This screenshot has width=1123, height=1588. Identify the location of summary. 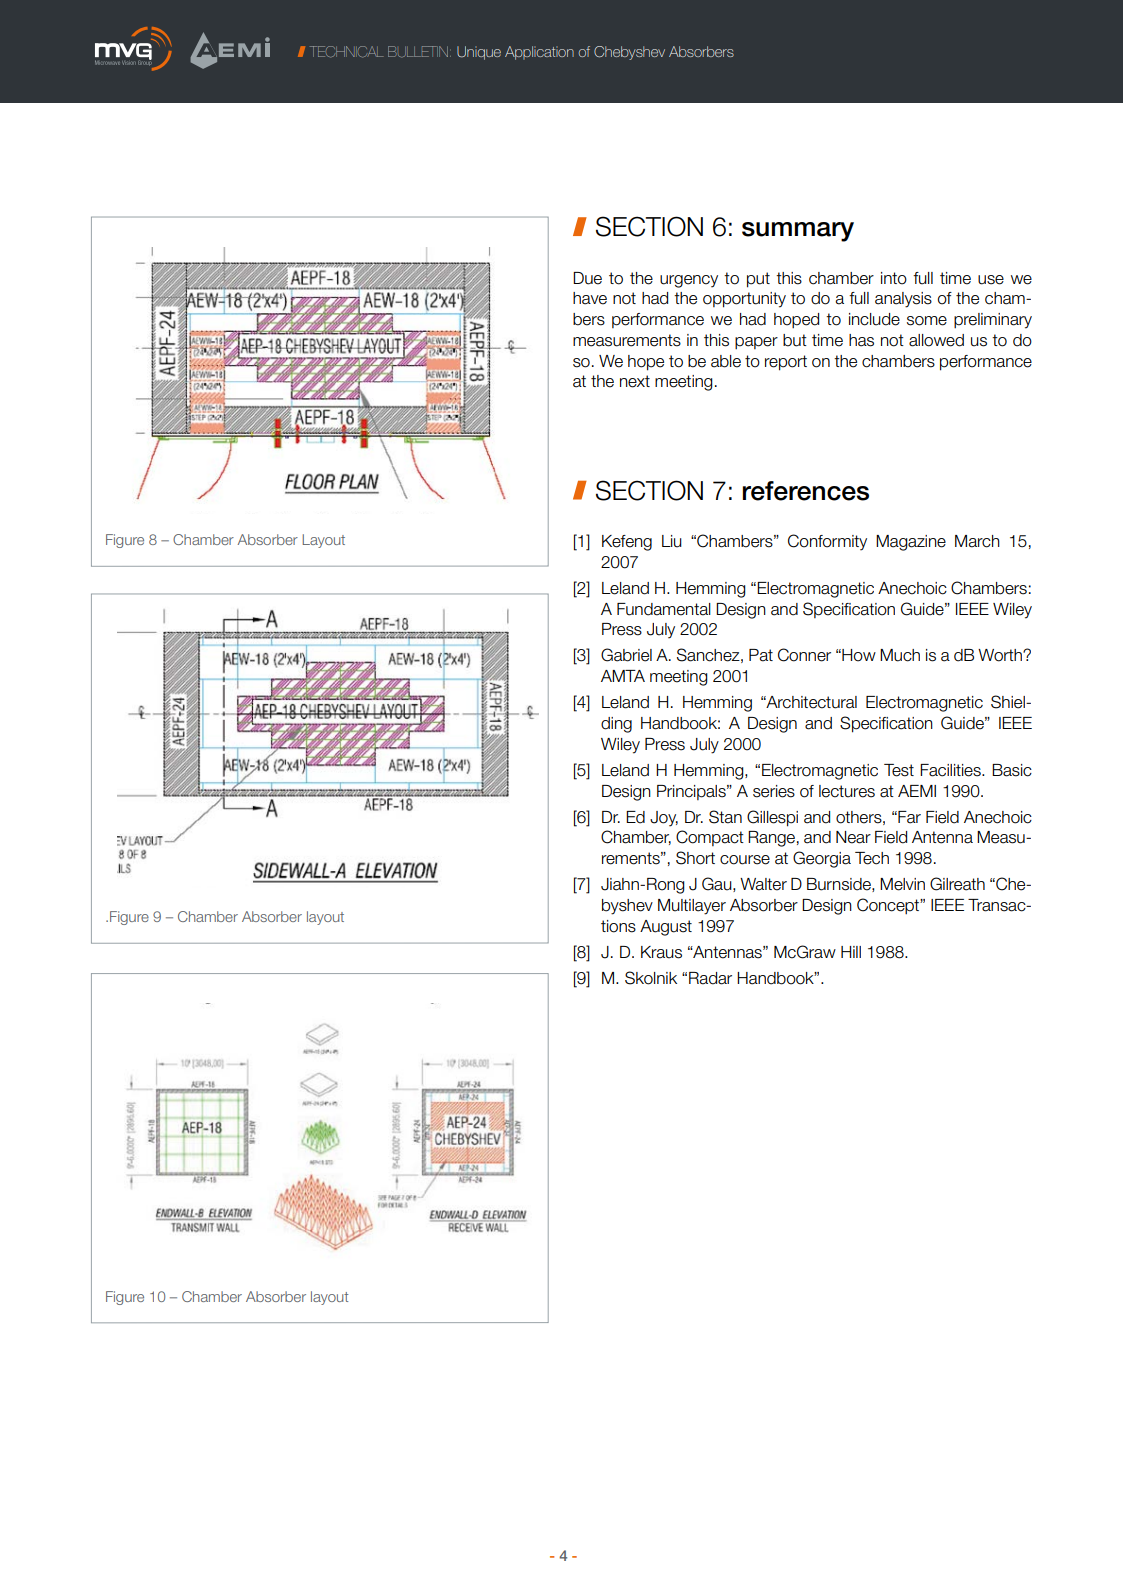
(798, 232).
